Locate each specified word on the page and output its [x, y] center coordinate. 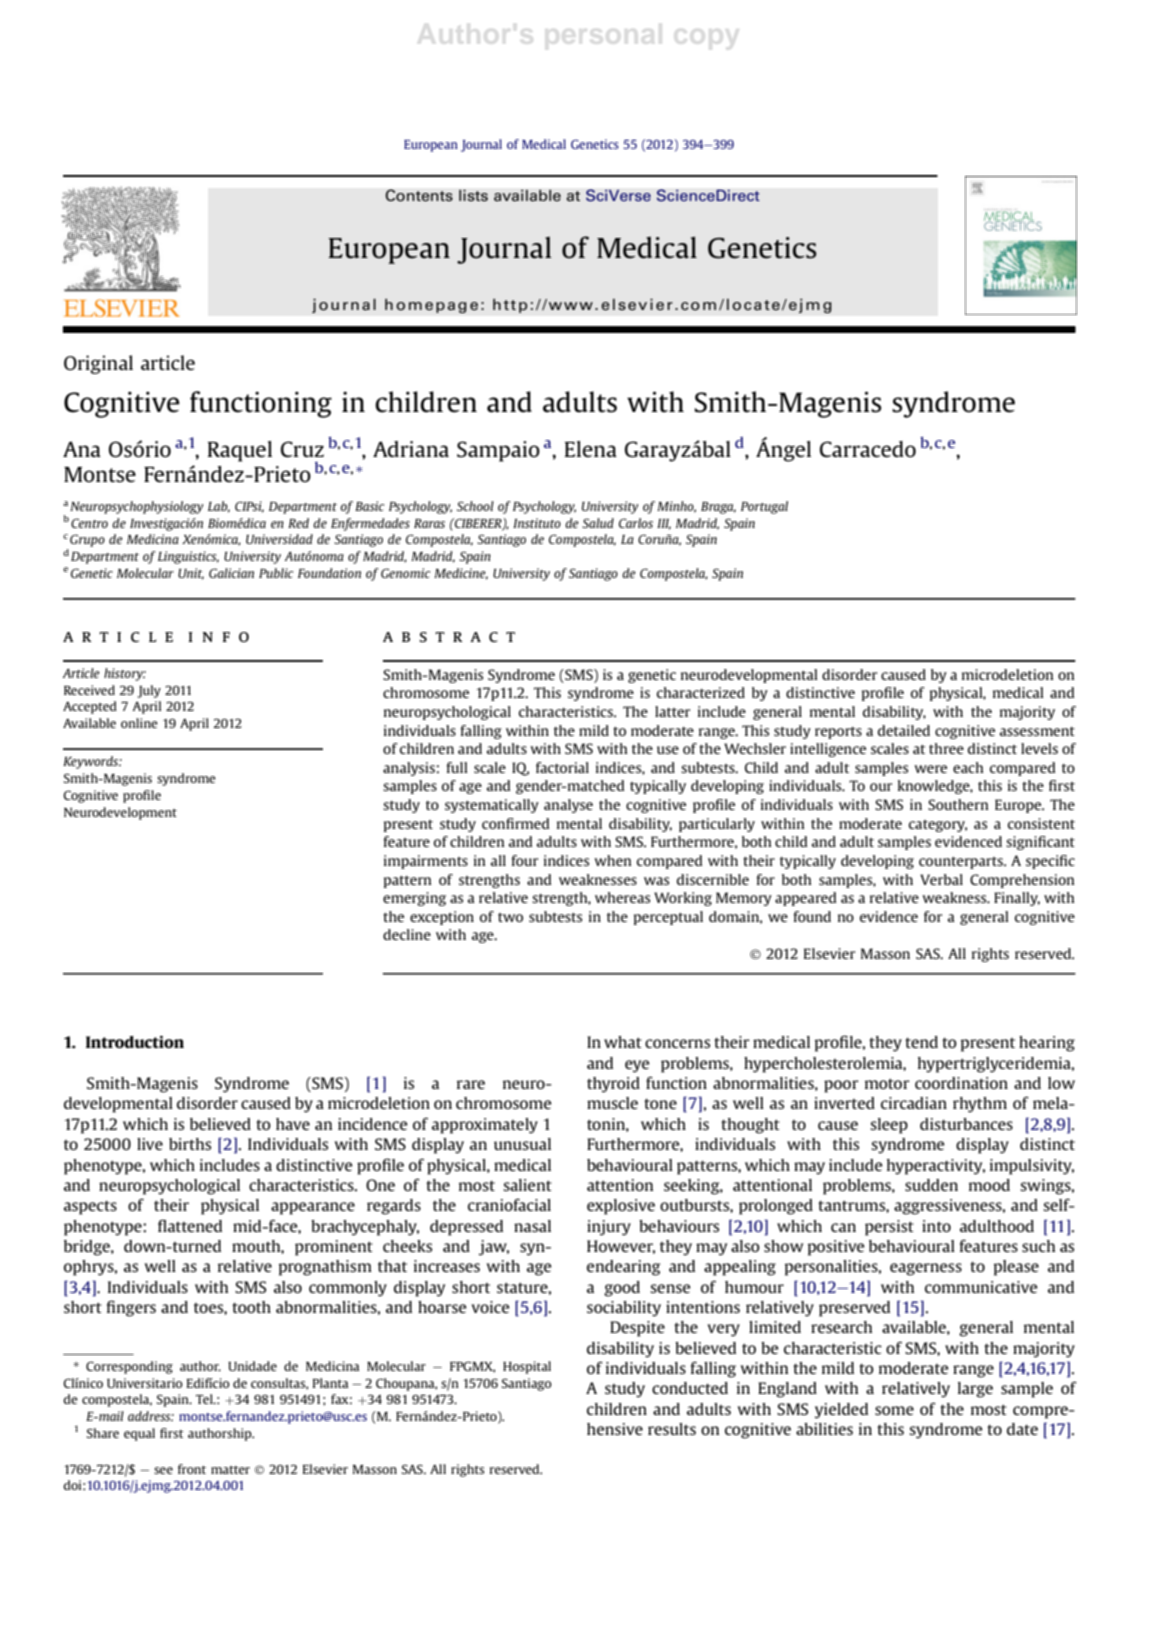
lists [473, 195]
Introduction [135, 1042]
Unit [191, 574]
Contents [419, 195]
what [623, 1042]
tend [921, 1042]
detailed [904, 730]
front [192, 1469]
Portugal [764, 507]
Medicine [461, 574]
